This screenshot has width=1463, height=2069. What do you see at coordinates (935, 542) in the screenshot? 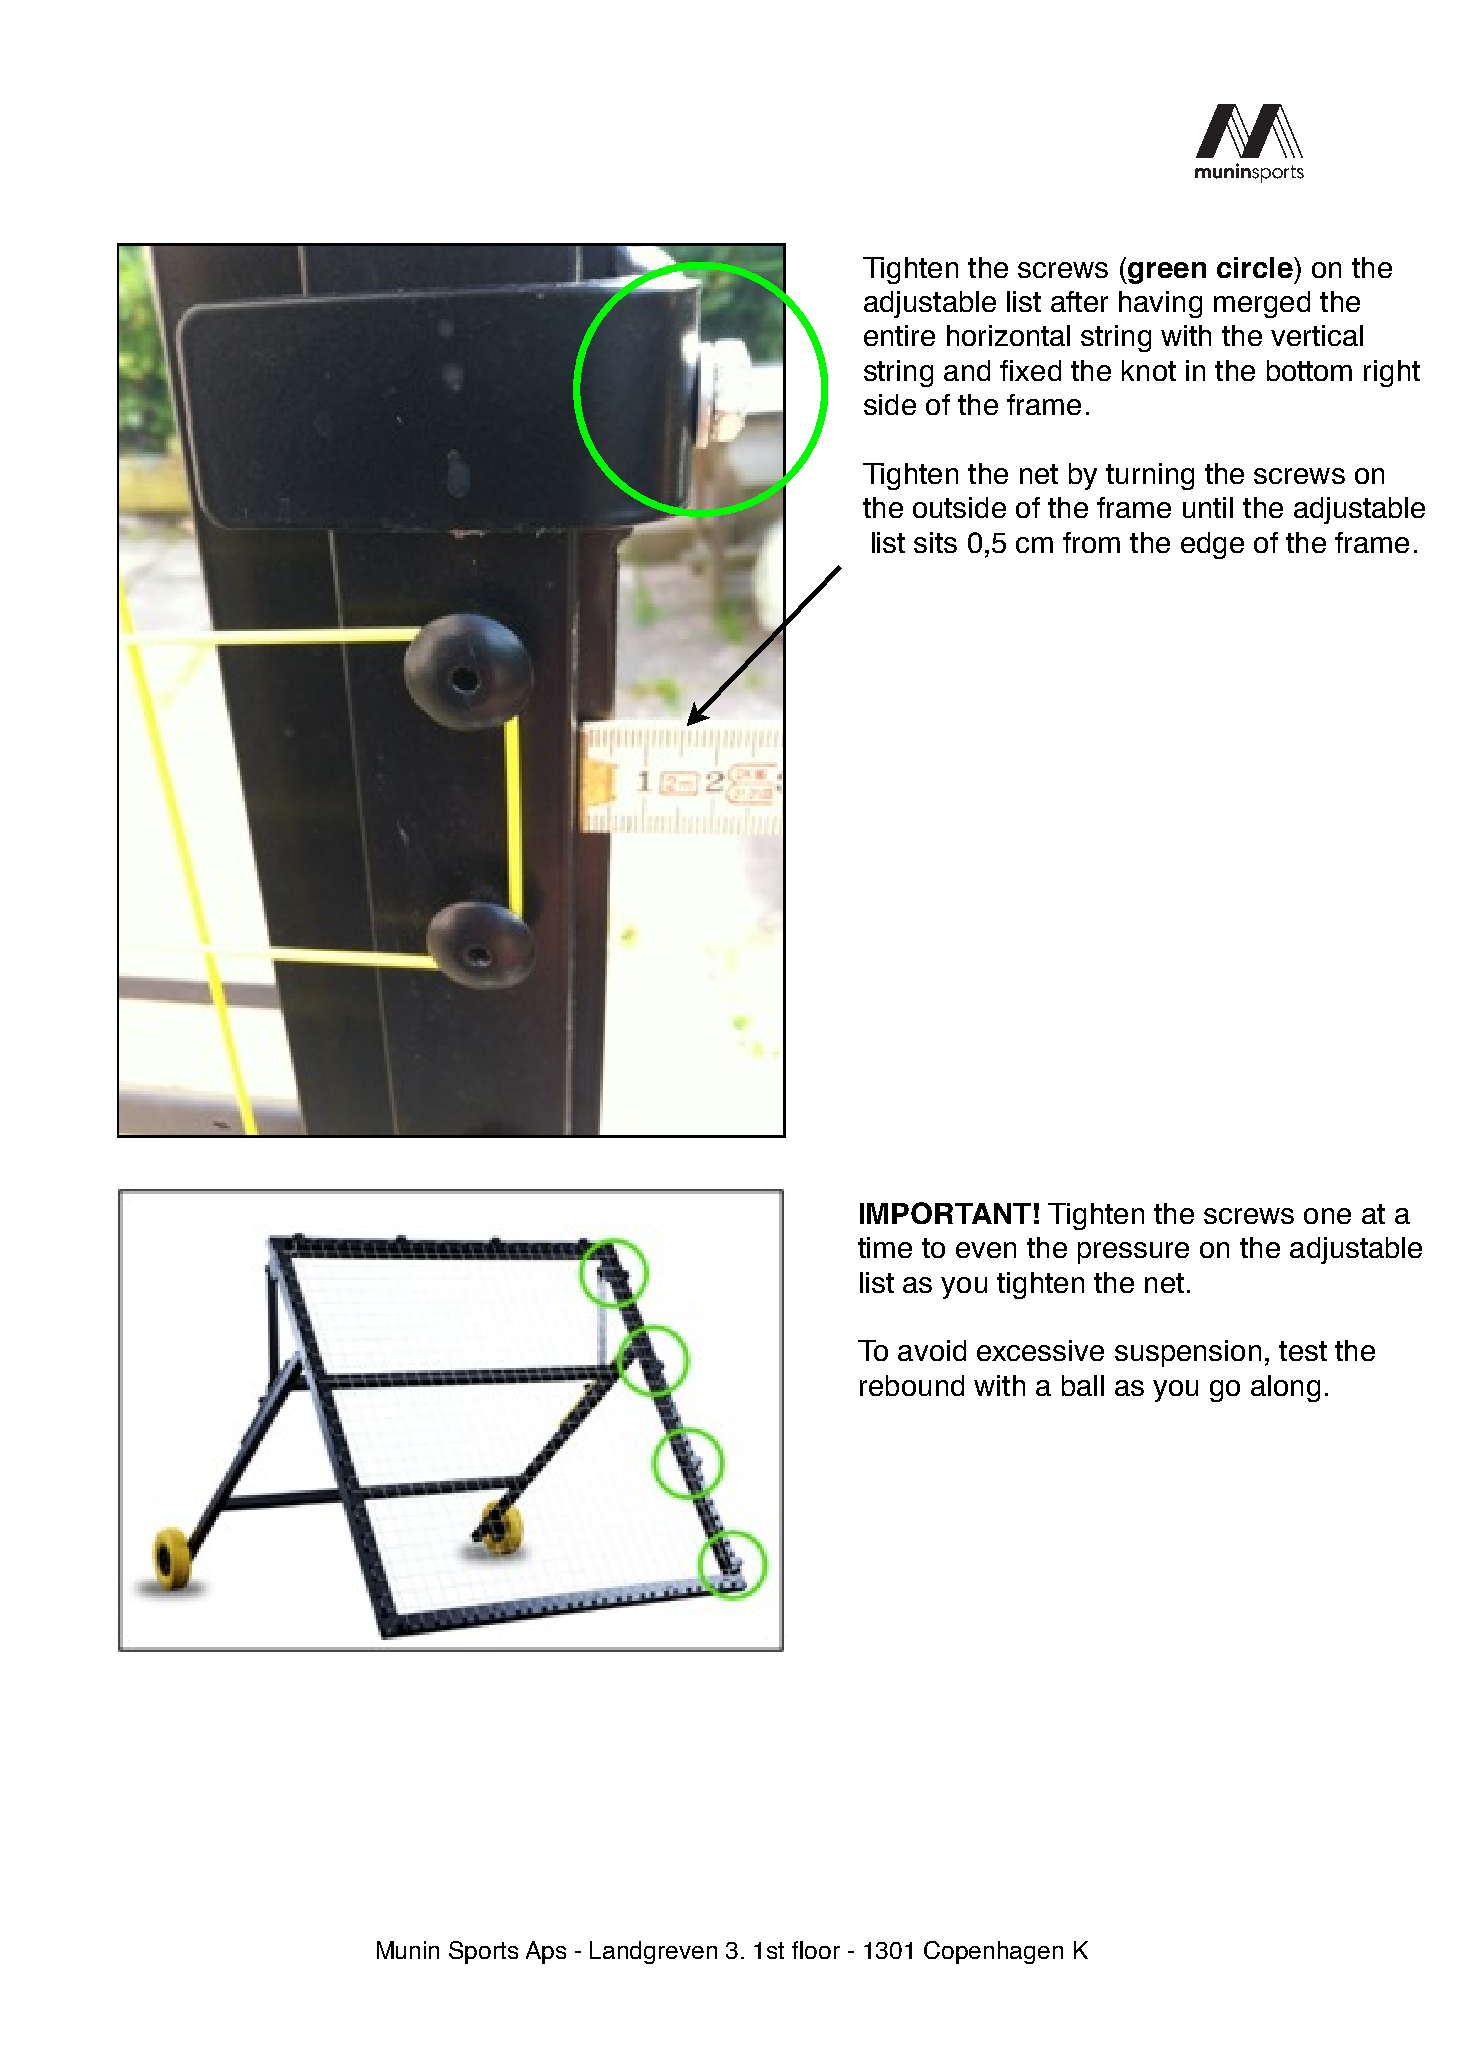
I see `sits` at bounding box center [935, 542].
